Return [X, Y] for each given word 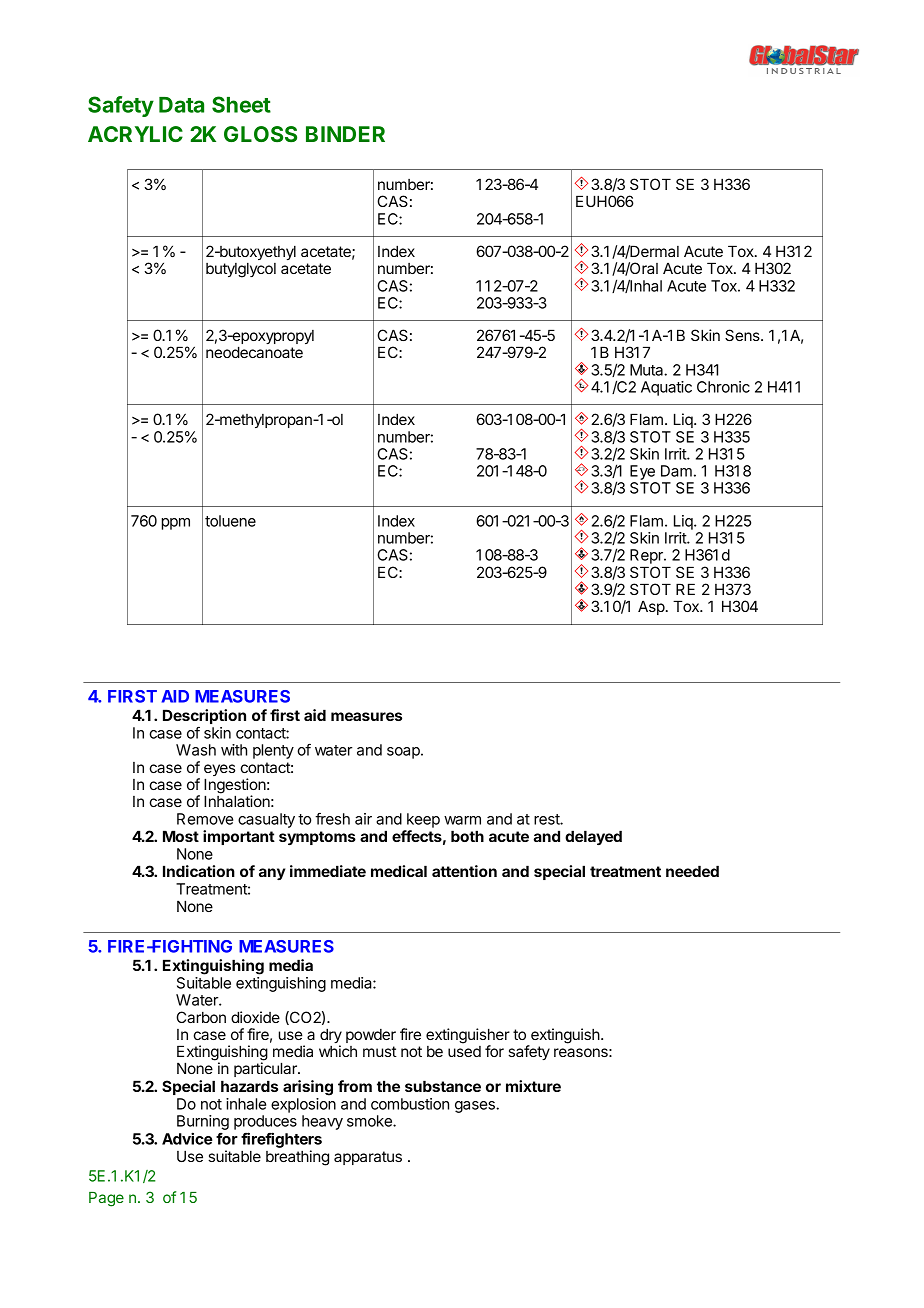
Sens [743, 335]
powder [371, 1036]
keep [423, 820]
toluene [230, 521]
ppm [176, 524]
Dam [676, 471]
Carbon [201, 1017]
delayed [593, 837]
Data [181, 105]
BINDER [345, 134]
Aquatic [666, 388]
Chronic [723, 387]
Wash [196, 750]
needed [692, 871]
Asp [651, 607]
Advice [187, 1138]
